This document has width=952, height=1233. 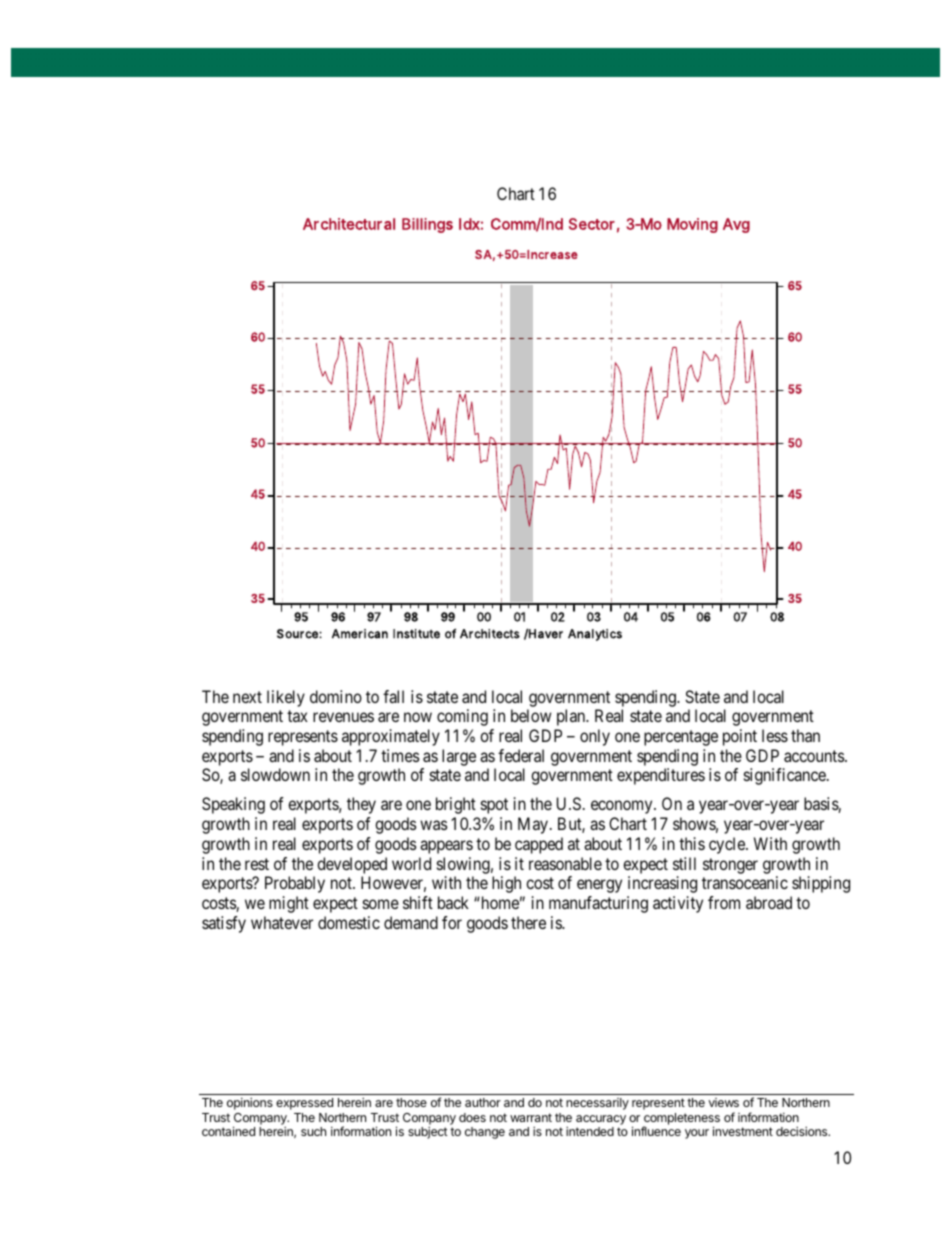 What do you see at coordinates (531, 1117) in the document?
I see `warrant` at bounding box center [531, 1117].
